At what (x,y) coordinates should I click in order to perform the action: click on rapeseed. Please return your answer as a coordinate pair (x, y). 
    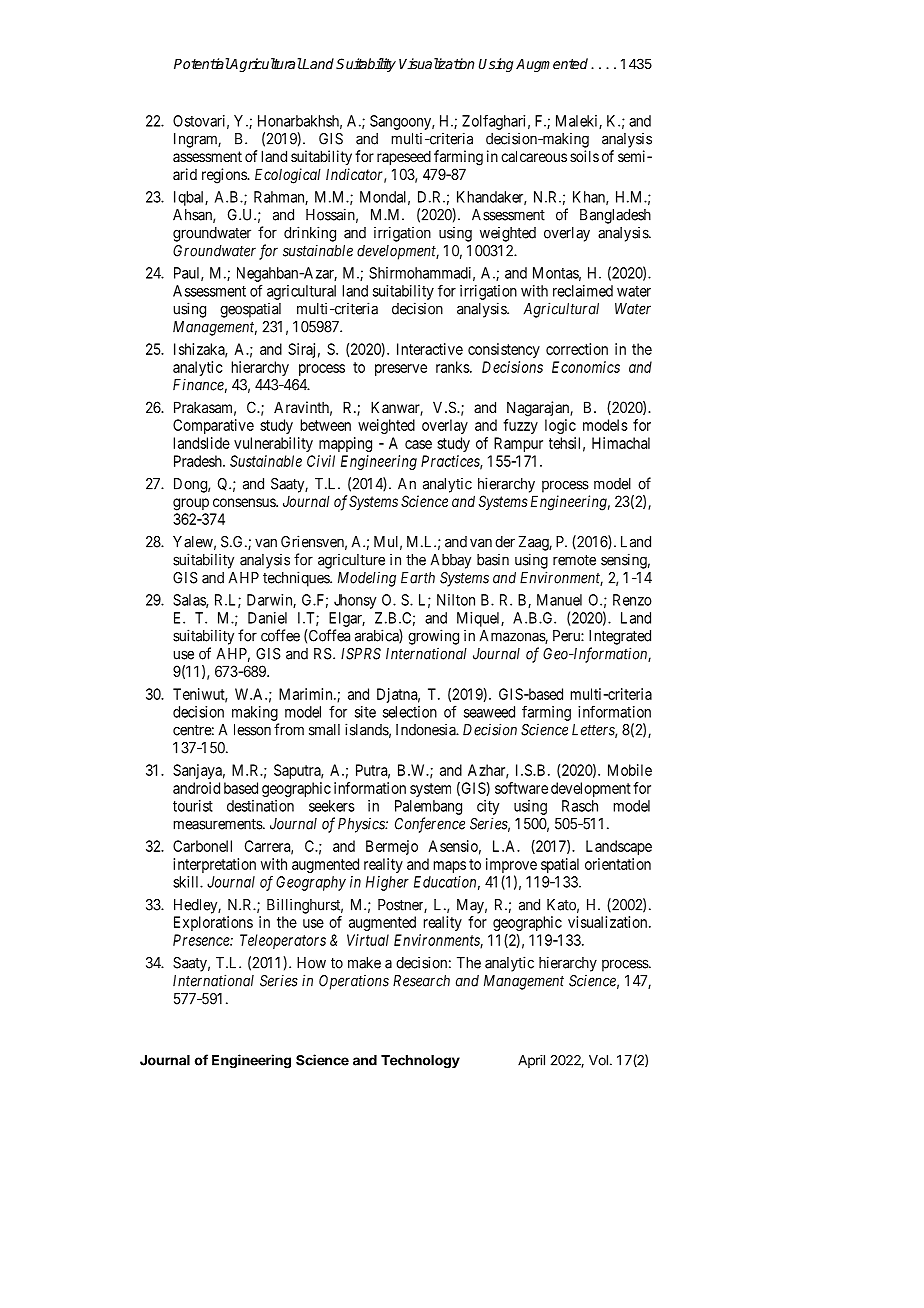
    Looking at the image, I should click on (404, 157).
